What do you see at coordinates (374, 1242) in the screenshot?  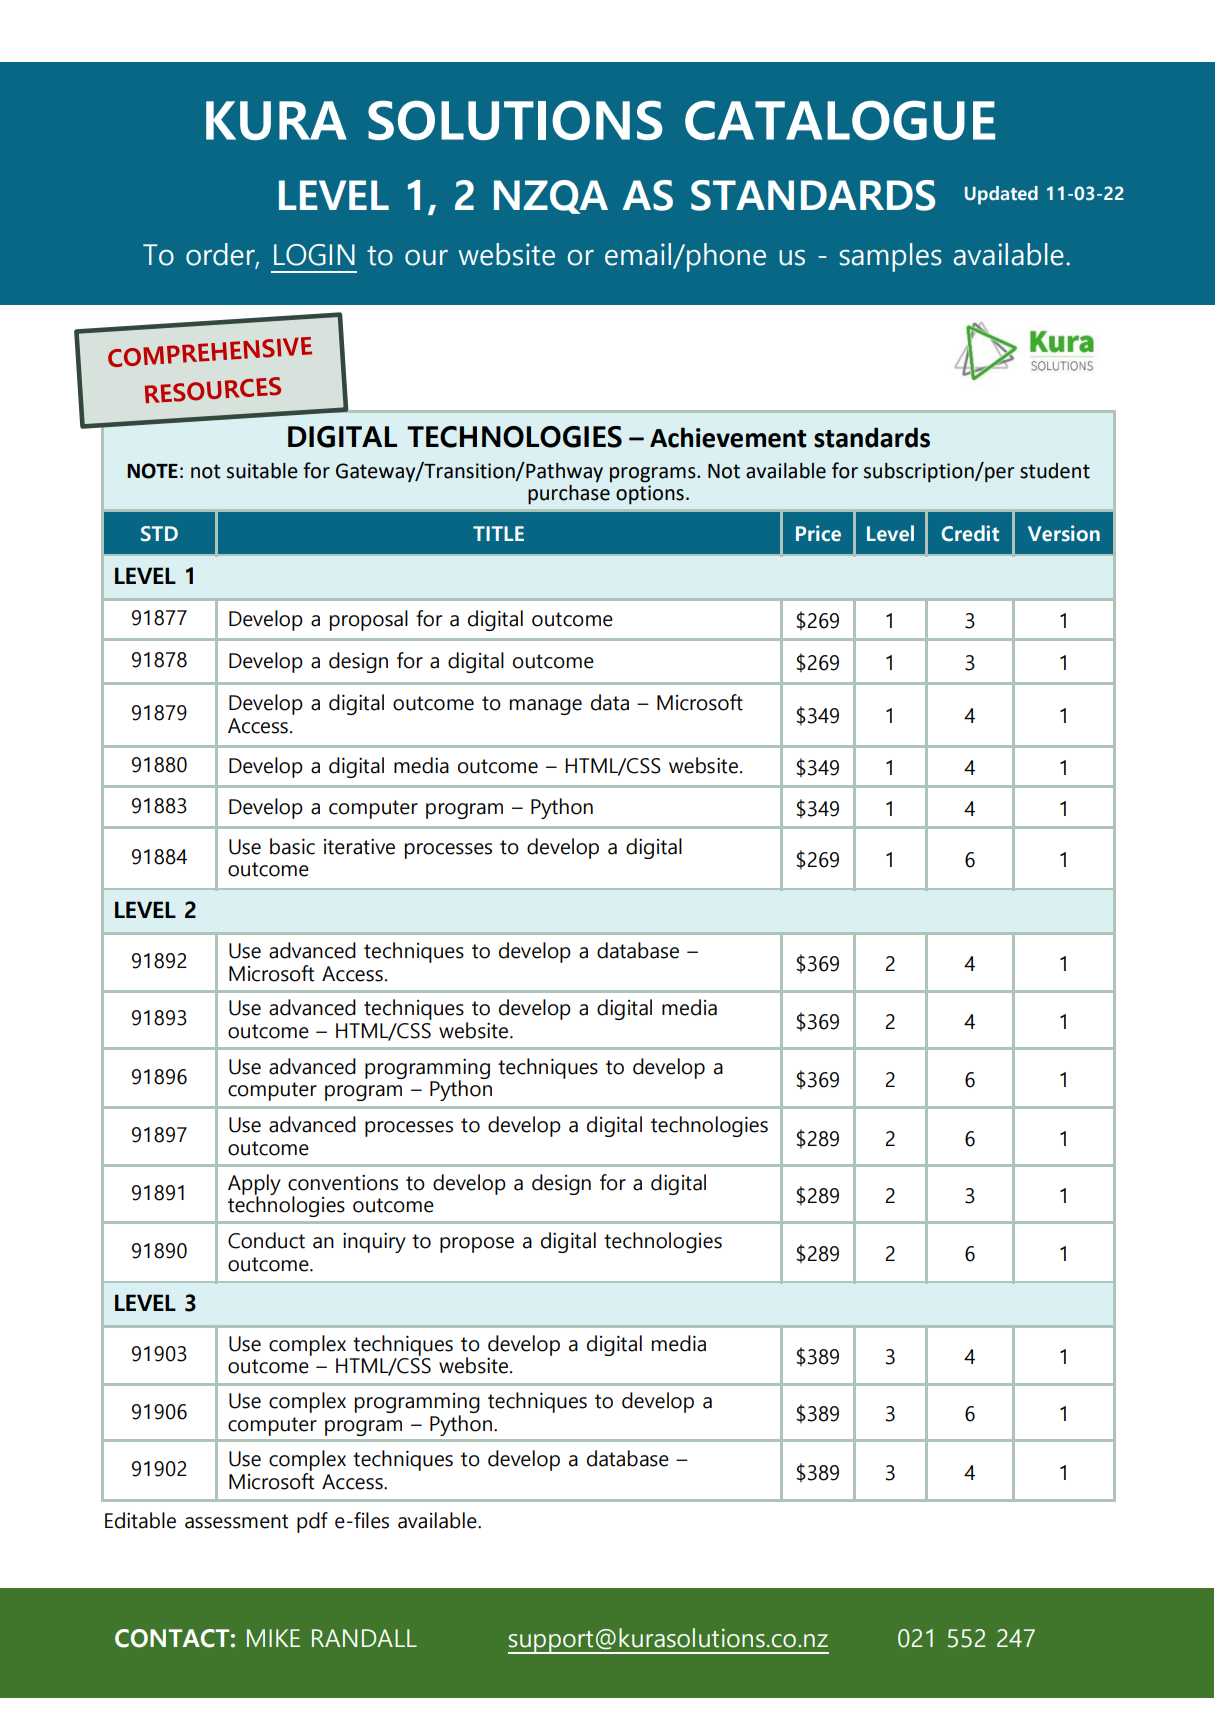 I see `inquiry` at bounding box center [374, 1242].
